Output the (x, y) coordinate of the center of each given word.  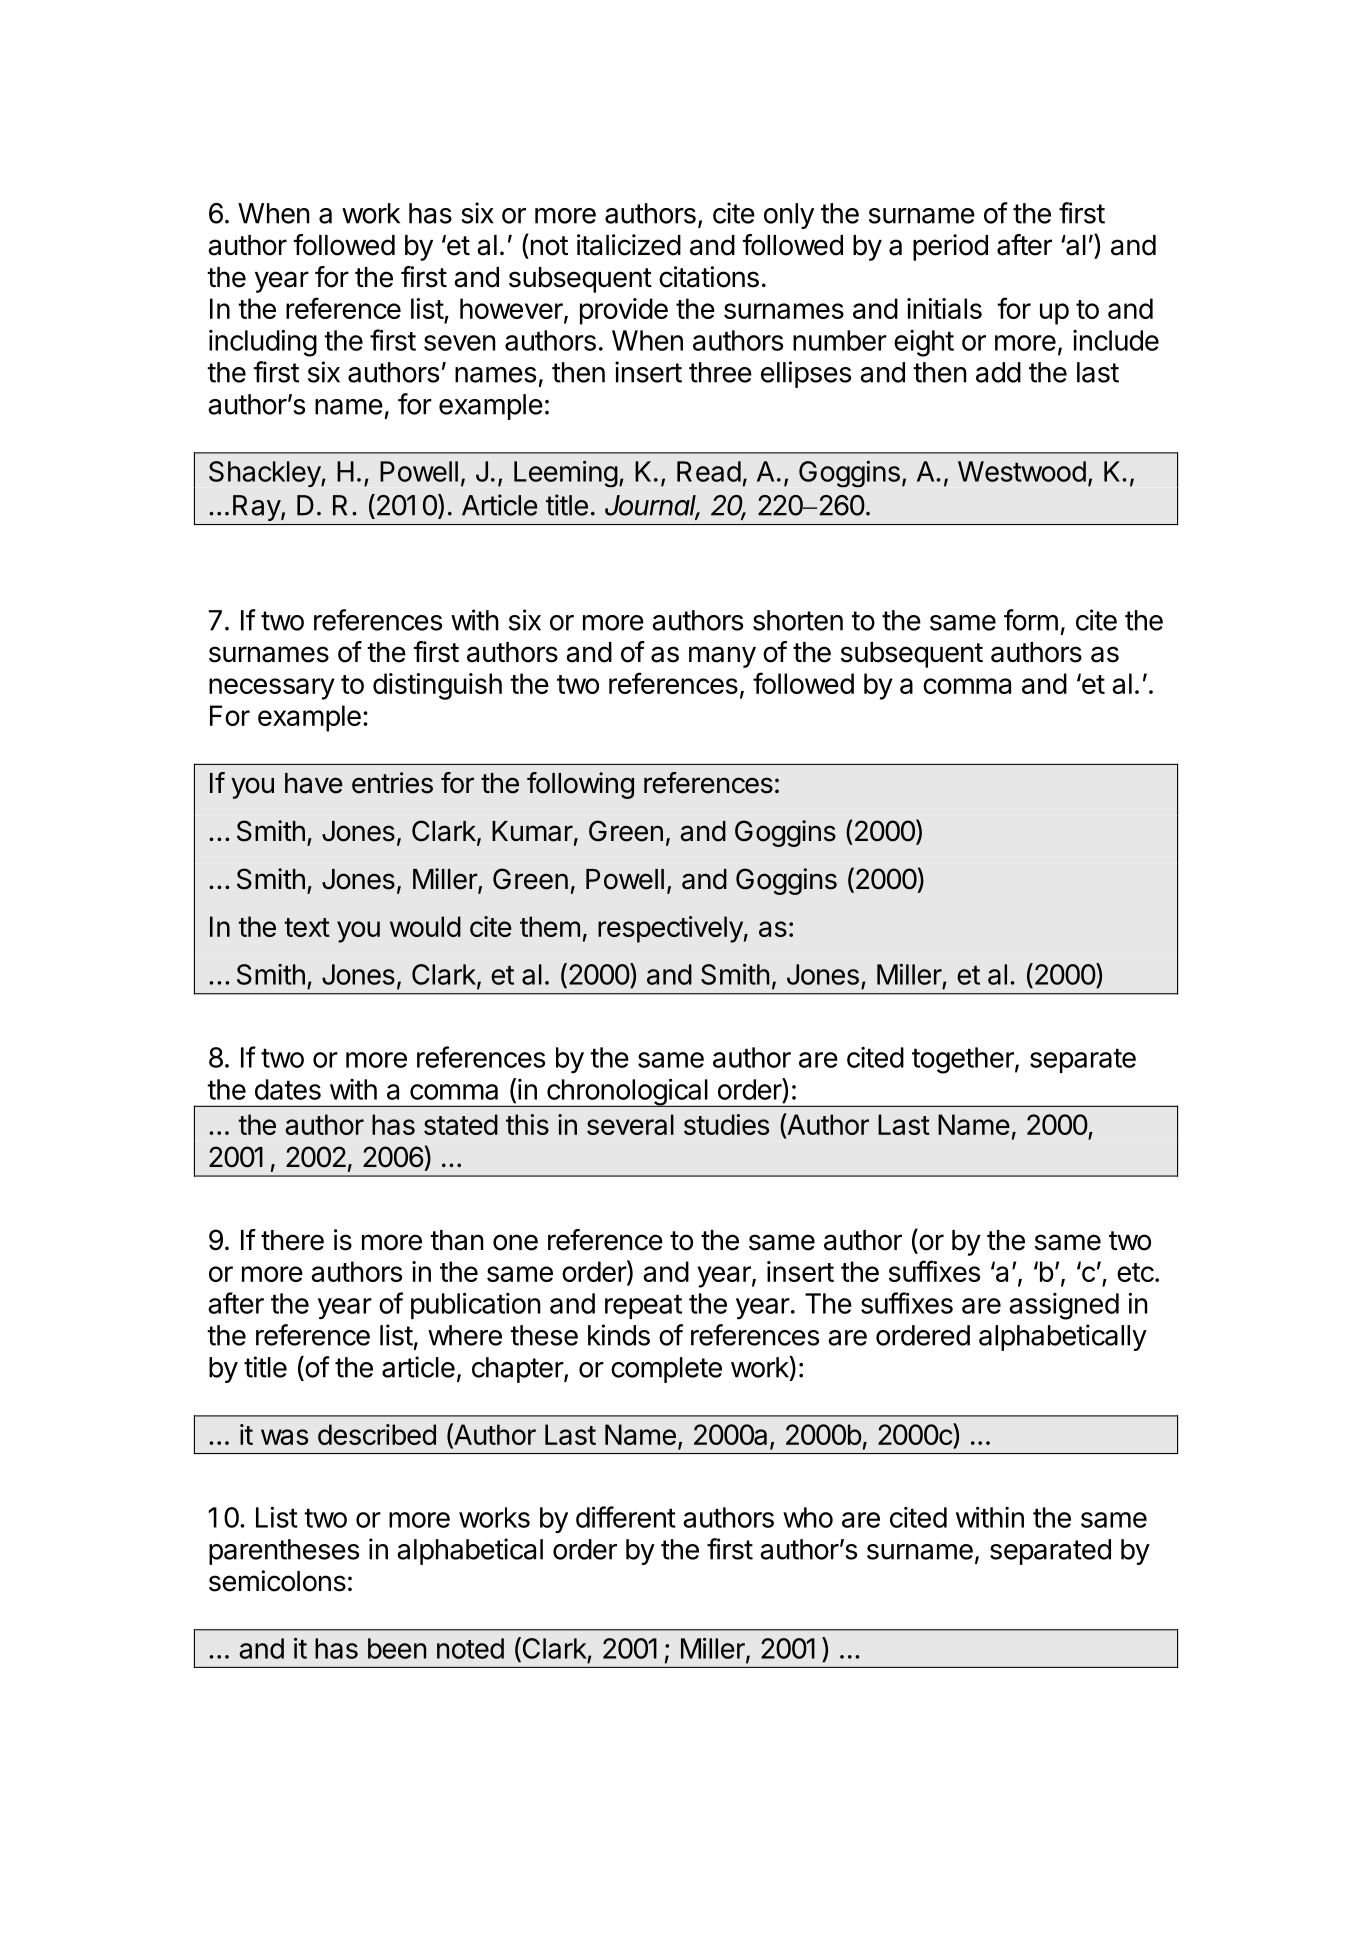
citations (709, 277)
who (808, 1517)
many (722, 657)
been (397, 1648)
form (1031, 620)
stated (461, 1124)
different (626, 1517)
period (950, 247)
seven (460, 343)
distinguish (437, 686)
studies (726, 1124)
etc (1135, 1272)
